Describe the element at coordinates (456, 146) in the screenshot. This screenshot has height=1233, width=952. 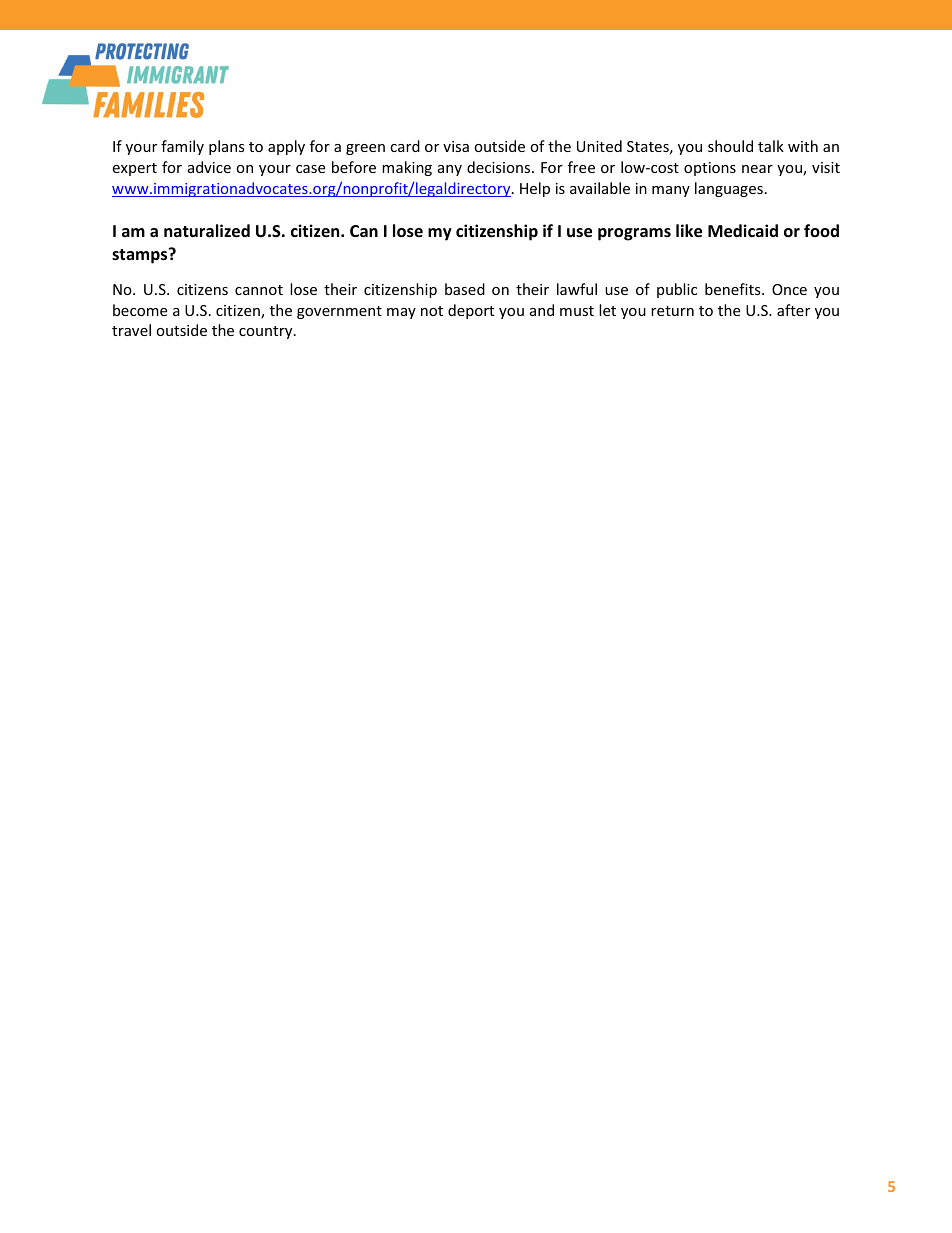
I see `visa` at that location.
